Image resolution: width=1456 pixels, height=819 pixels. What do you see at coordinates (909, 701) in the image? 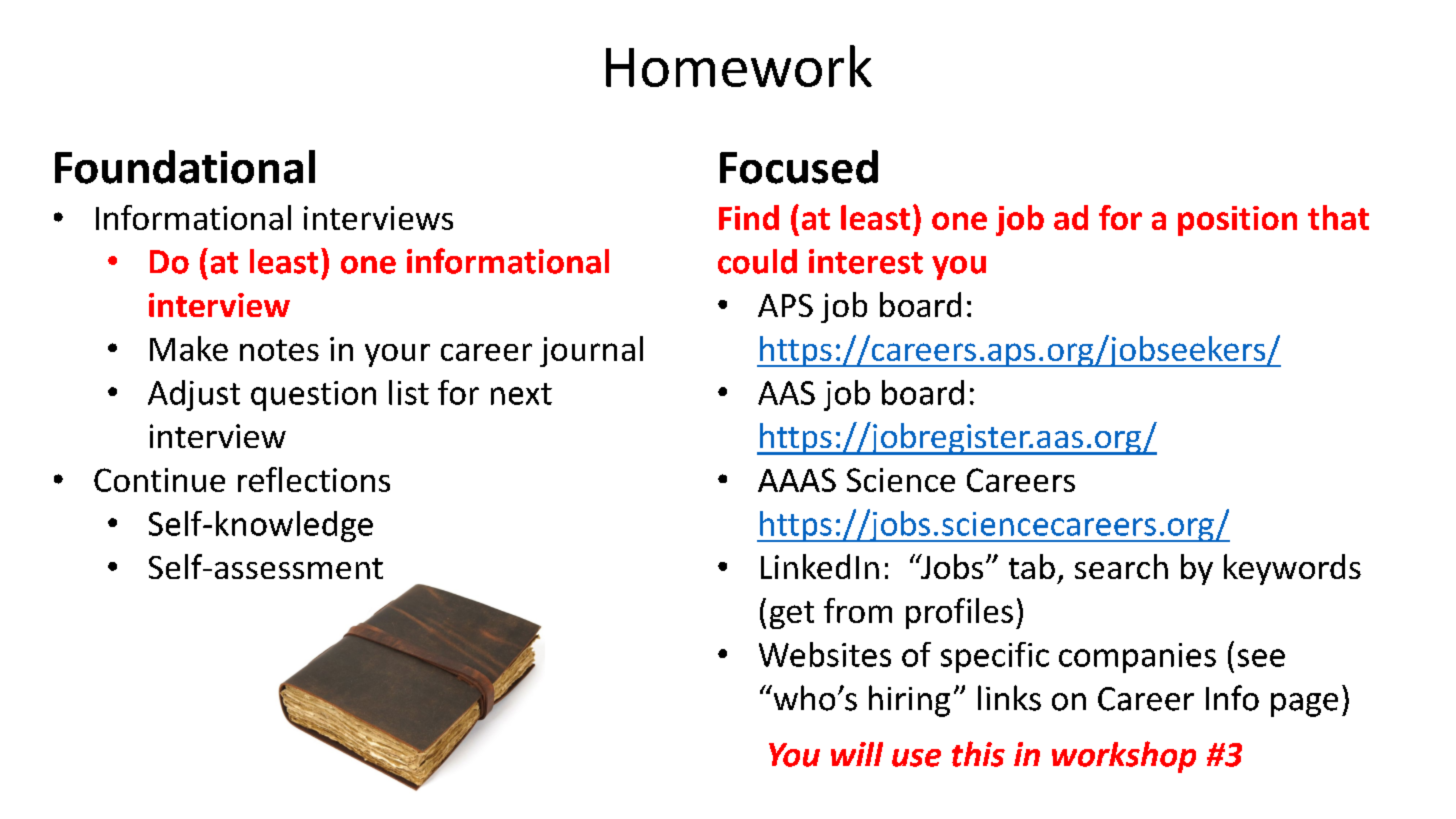
I see `hiring` at bounding box center [909, 701].
